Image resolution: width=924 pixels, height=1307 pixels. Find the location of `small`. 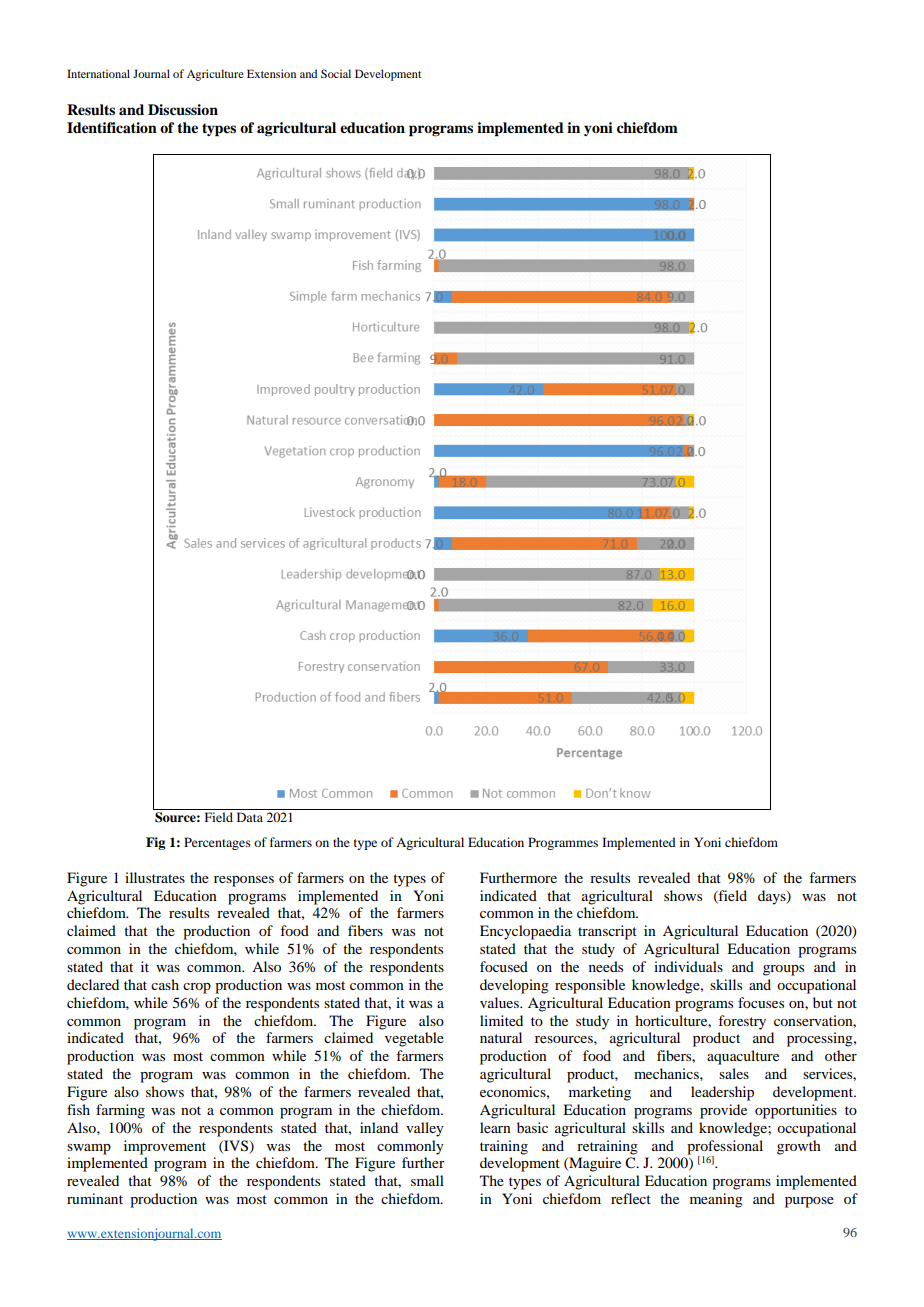

small is located at coordinates (427, 1180).
